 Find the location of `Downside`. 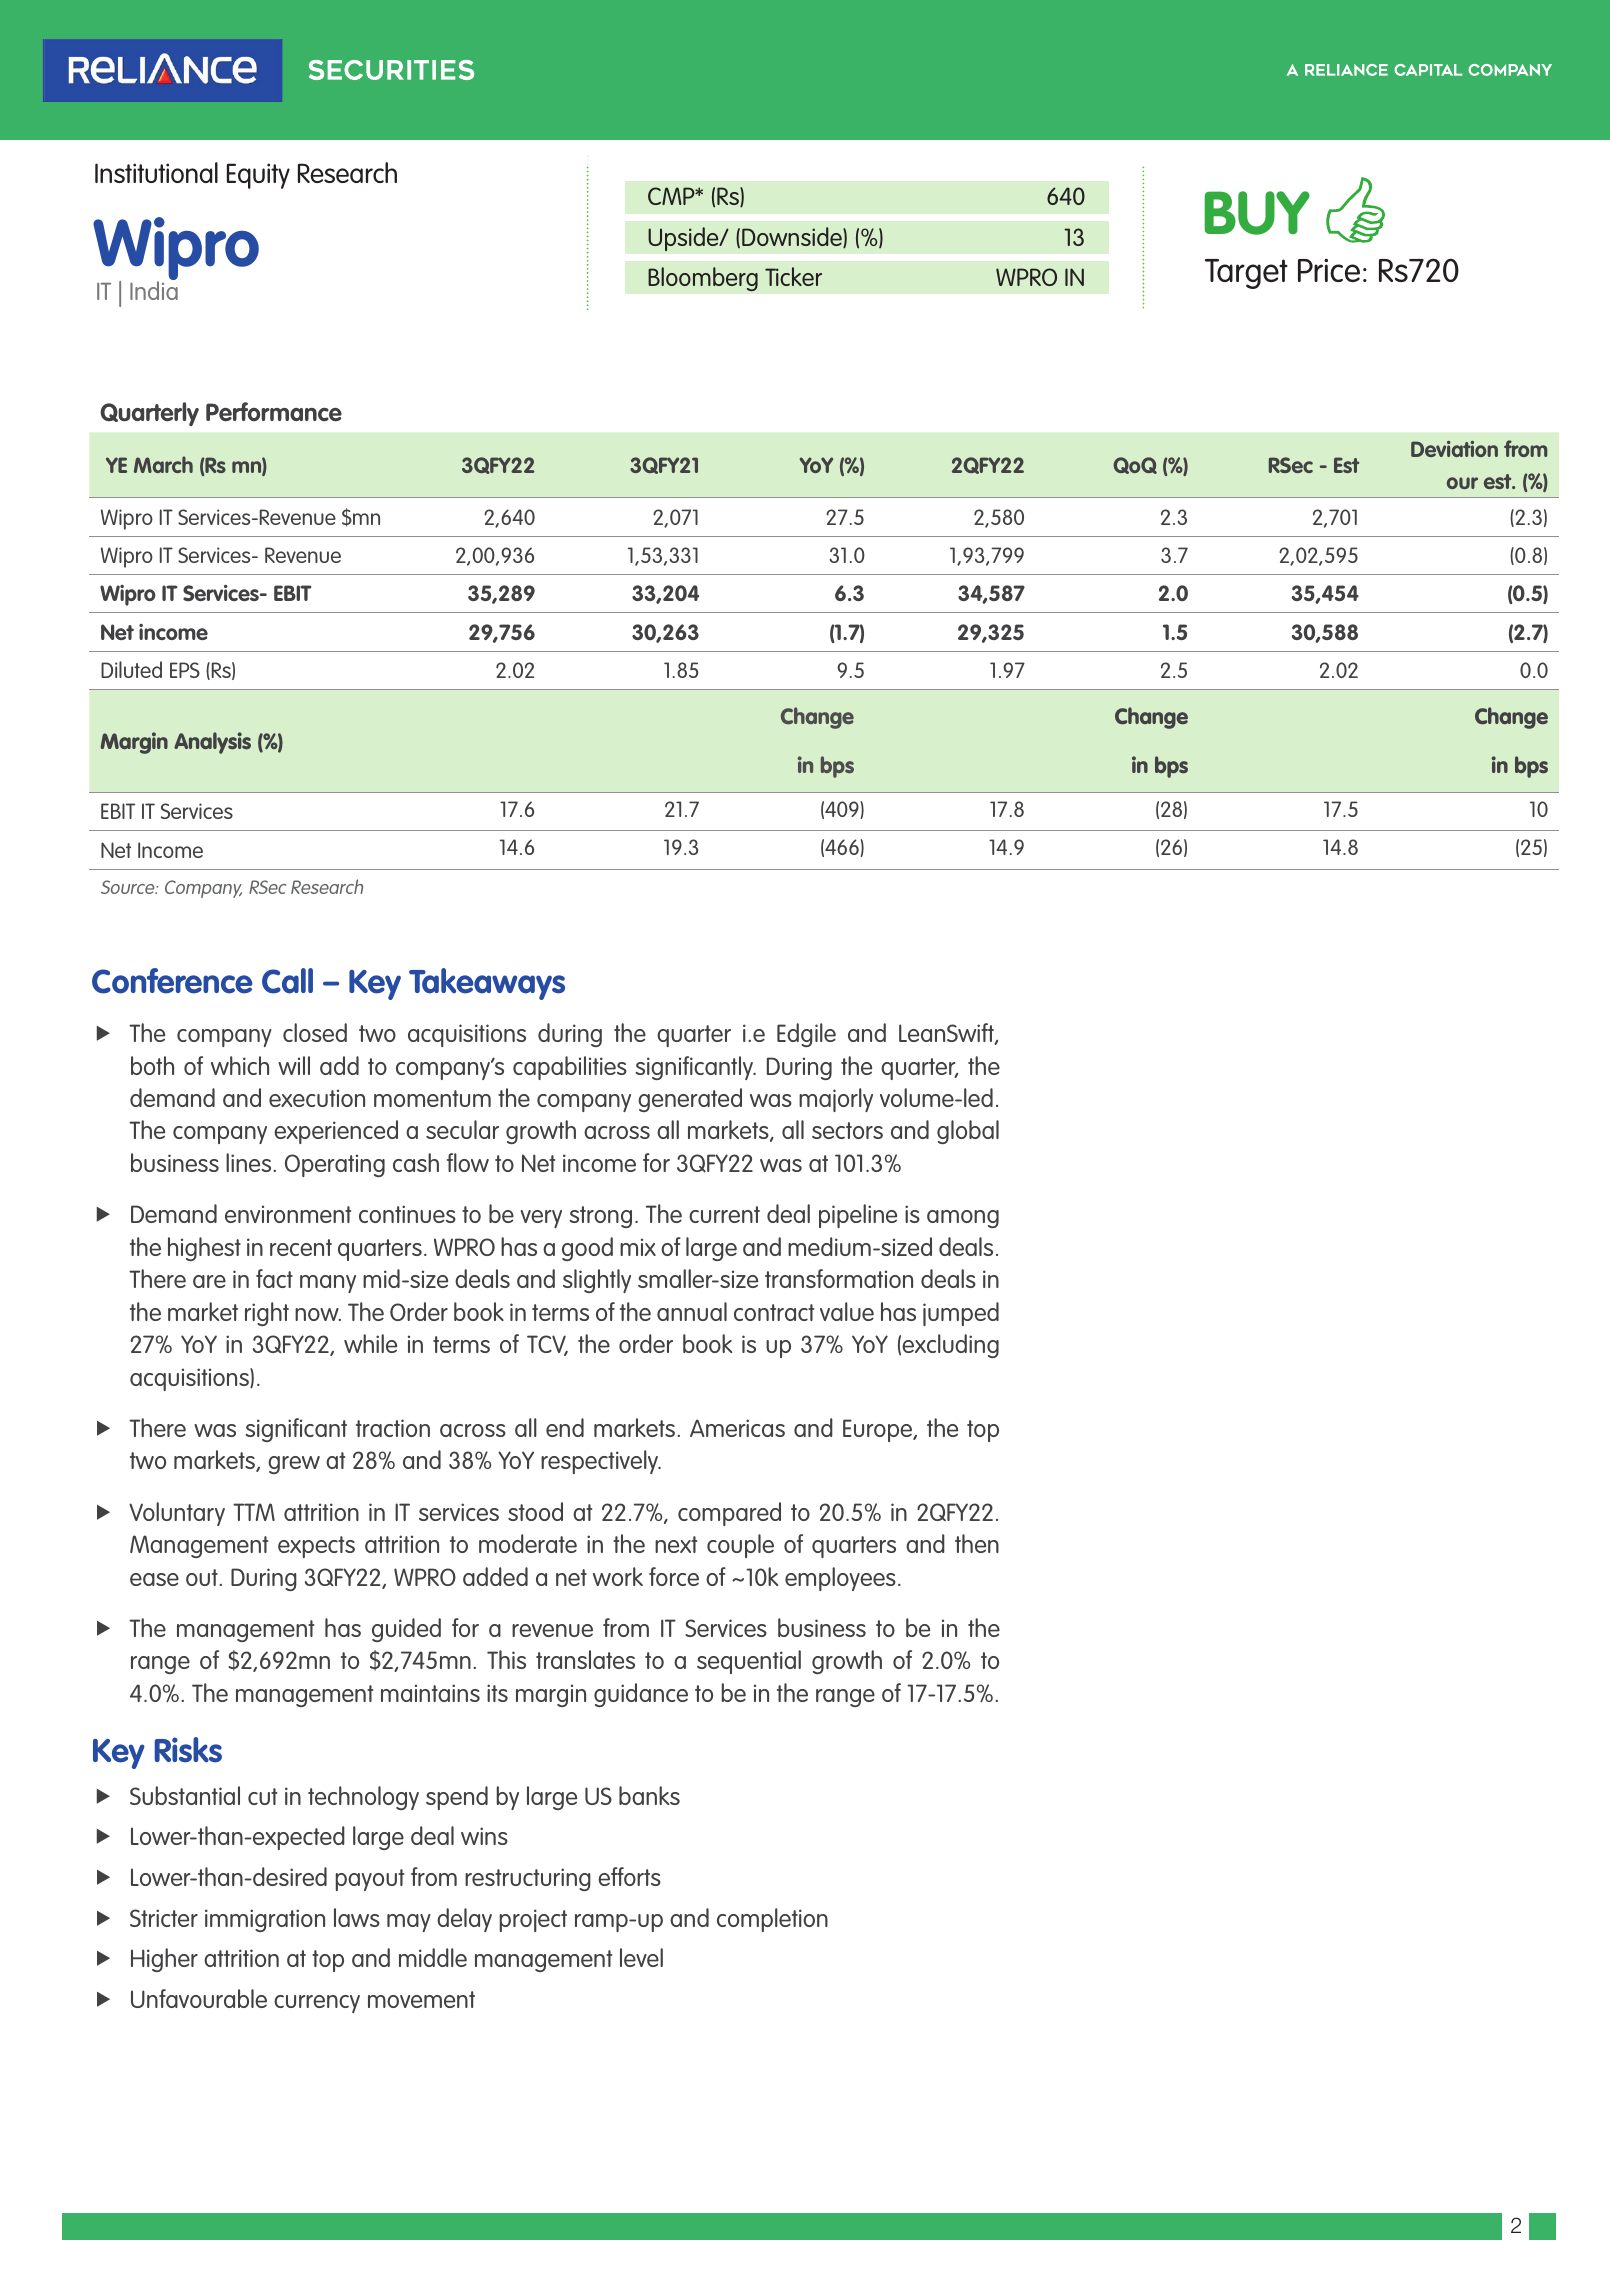

Downside is located at coordinates (793, 237).
